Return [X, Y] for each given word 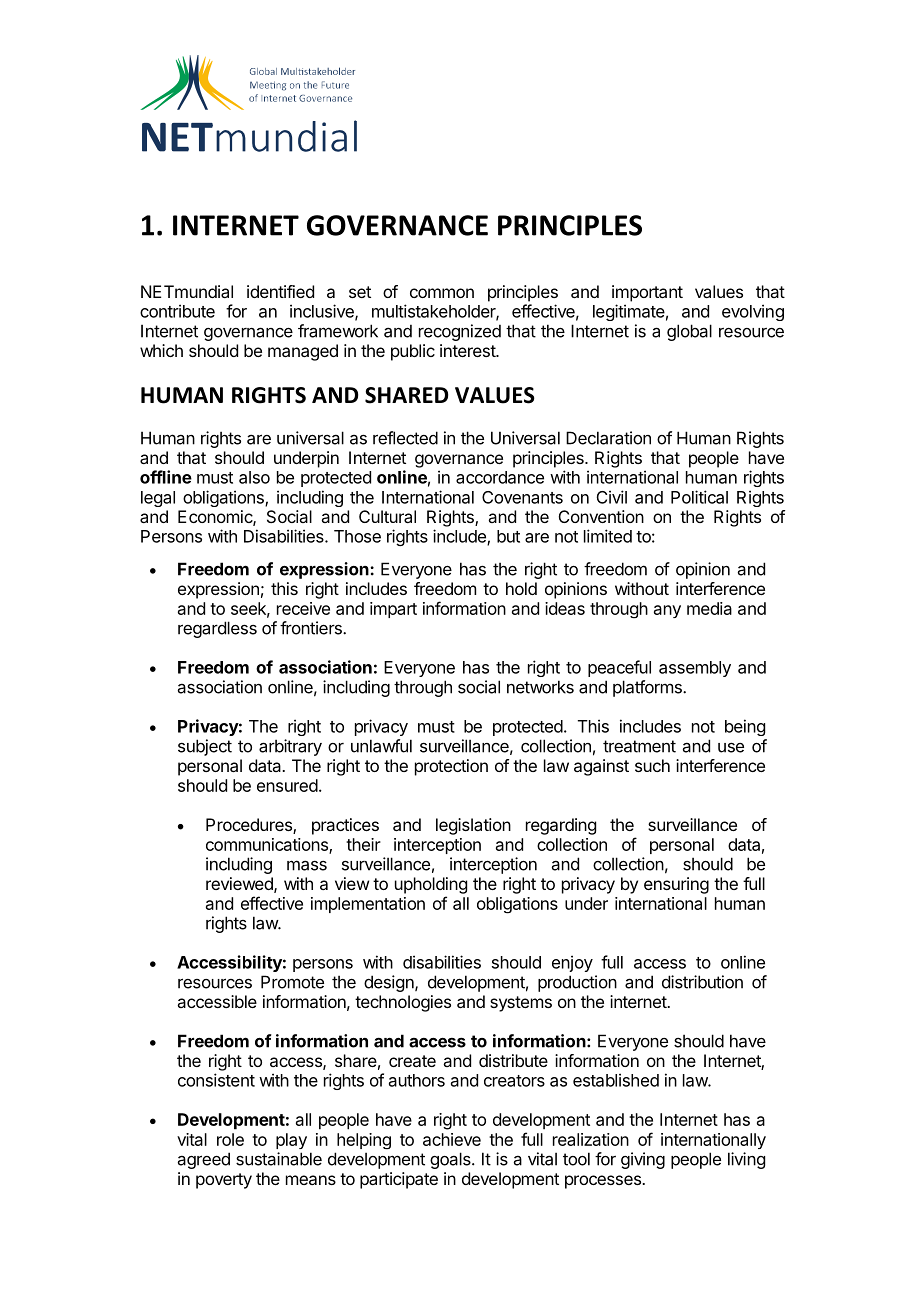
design [390, 983]
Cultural [387, 516]
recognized [460, 332]
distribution [702, 982]
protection [451, 767]
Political [699, 497]
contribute [177, 311]
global [689, 332]
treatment [639, 746]
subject [205, 747]
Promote [292, 982]
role [230, 1139]
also [254, 477]
